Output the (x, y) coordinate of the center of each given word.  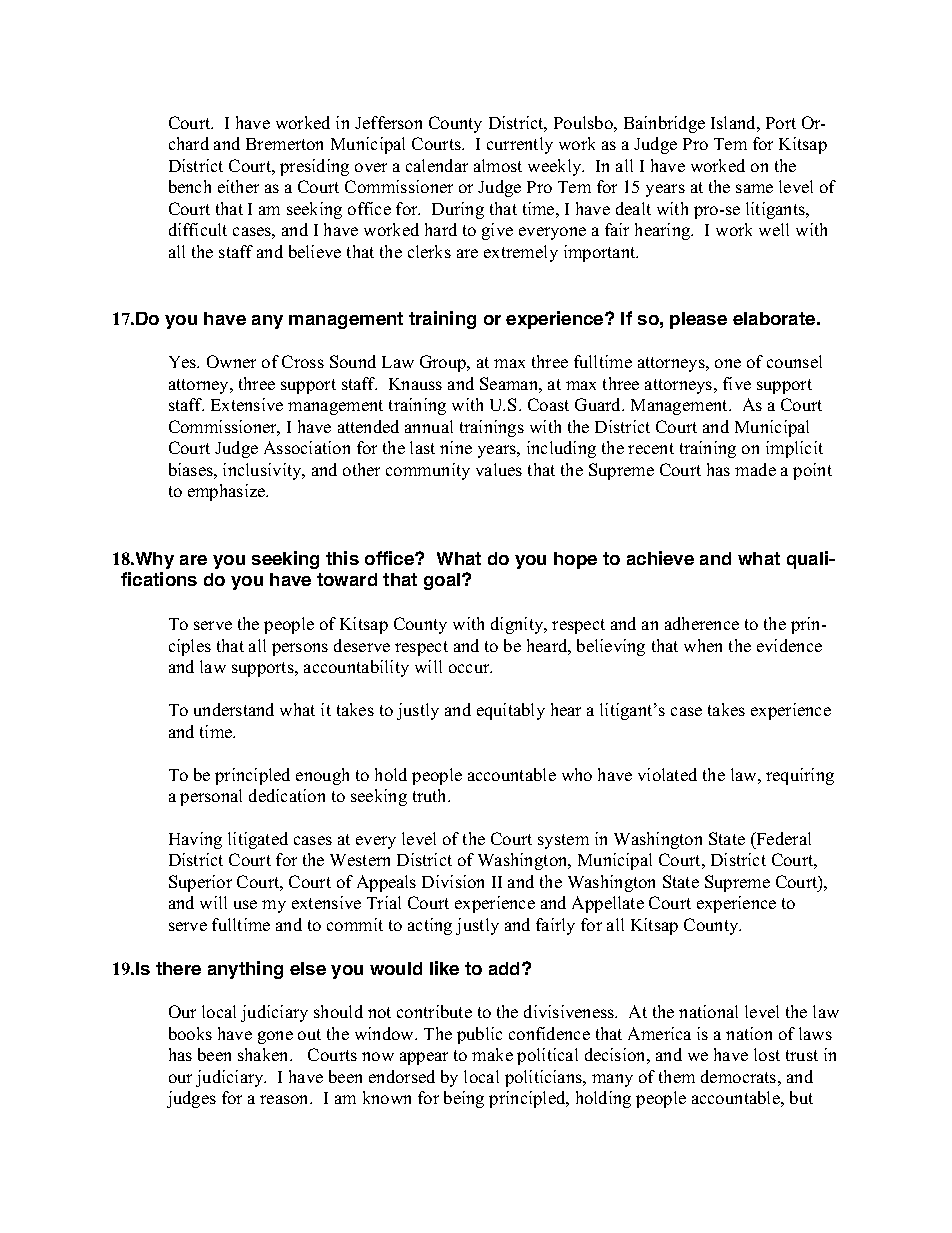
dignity (518, 625)
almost (498, 165)
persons (300, 649)
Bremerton (284, 144)
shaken (265, 1054)
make (492, 1054)
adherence (702, 623)
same (754, 188)
